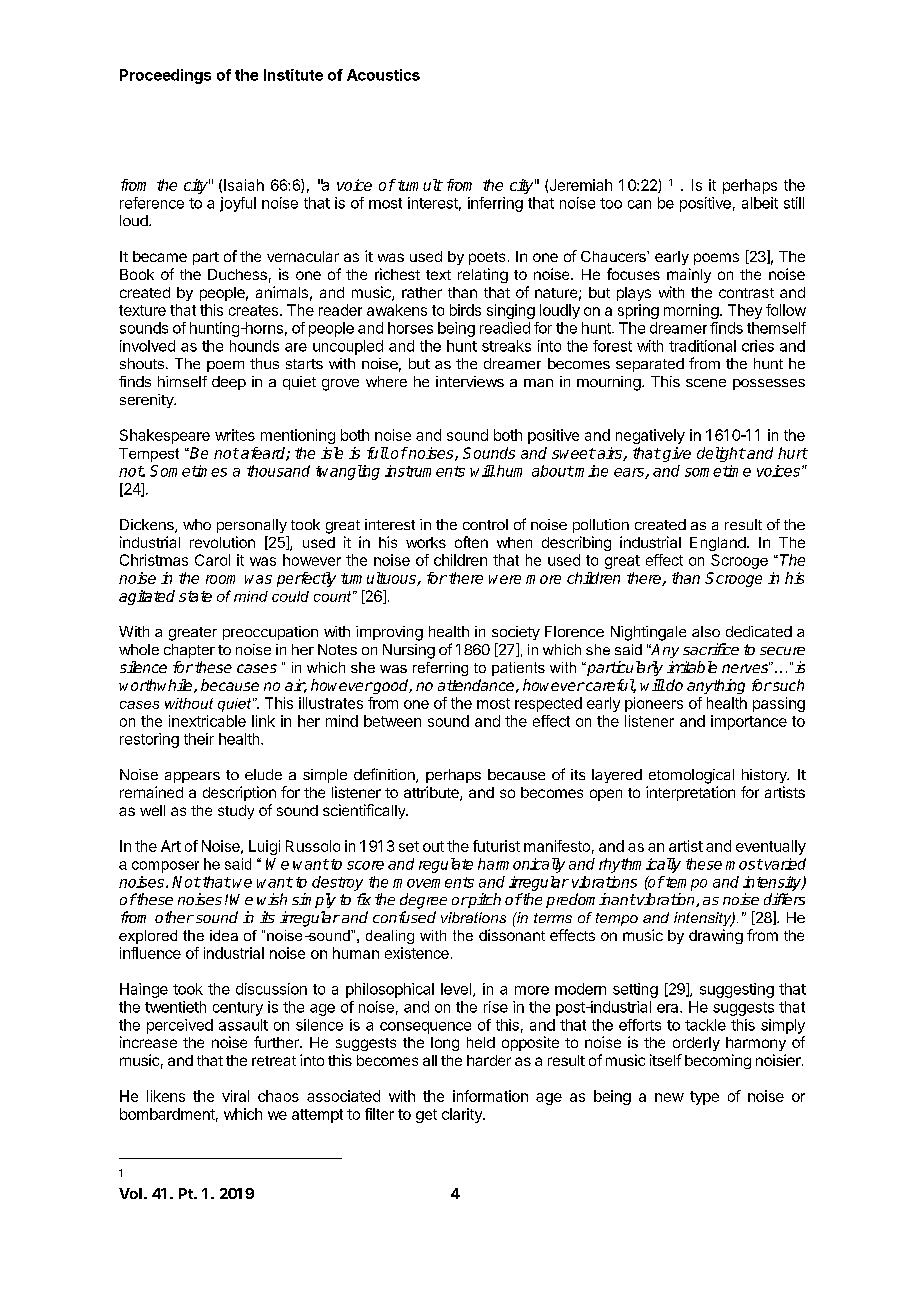 The image size is (924, 1308). Describe the element at coordinates (490, 1096) in the screenshot. I see `information` at that location.
